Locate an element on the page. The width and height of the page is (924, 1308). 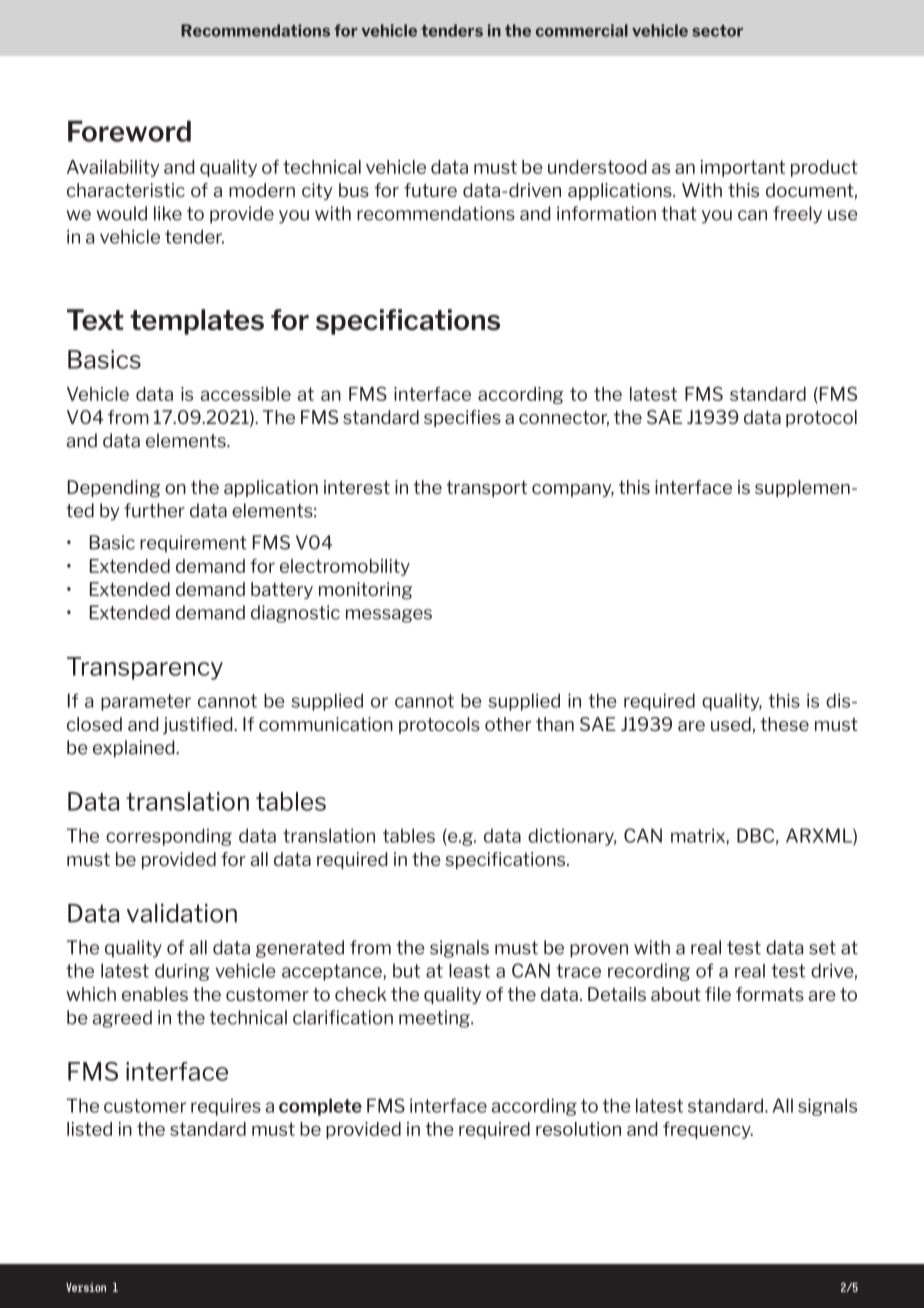
connector is located at coordinates (564, 419).
